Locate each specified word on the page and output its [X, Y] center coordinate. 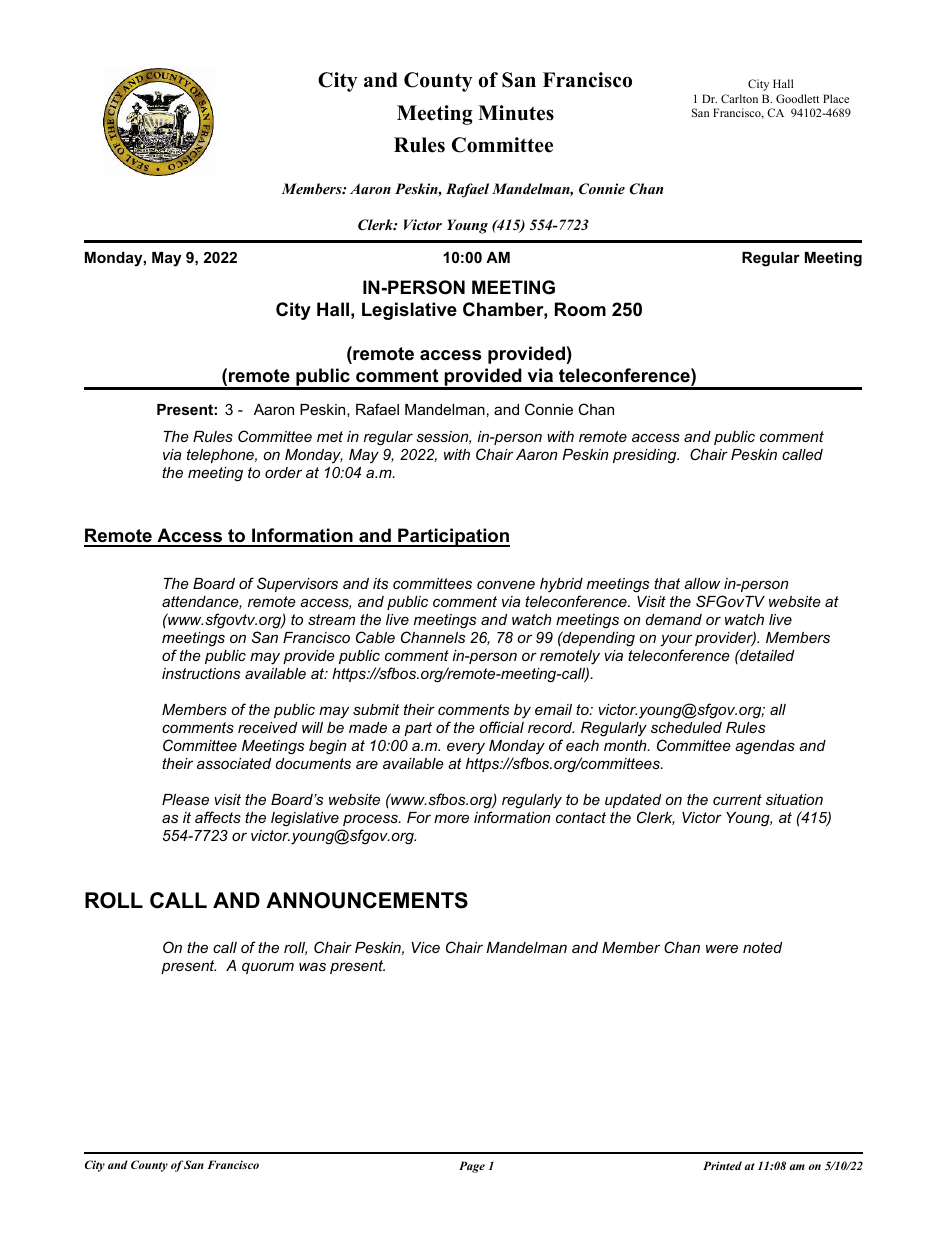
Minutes [516, 113]
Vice [425, 947]
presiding [646, 456]
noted [762, 947]
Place [836, 98]
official [501, 727]
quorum [268, 968]
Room [580, 309]
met [330, 436]
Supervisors [297, 584]
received [267, 727]
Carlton [739, 98]
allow [702, 583]
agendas [765, 747]
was [312, 966]
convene [506, 584]
